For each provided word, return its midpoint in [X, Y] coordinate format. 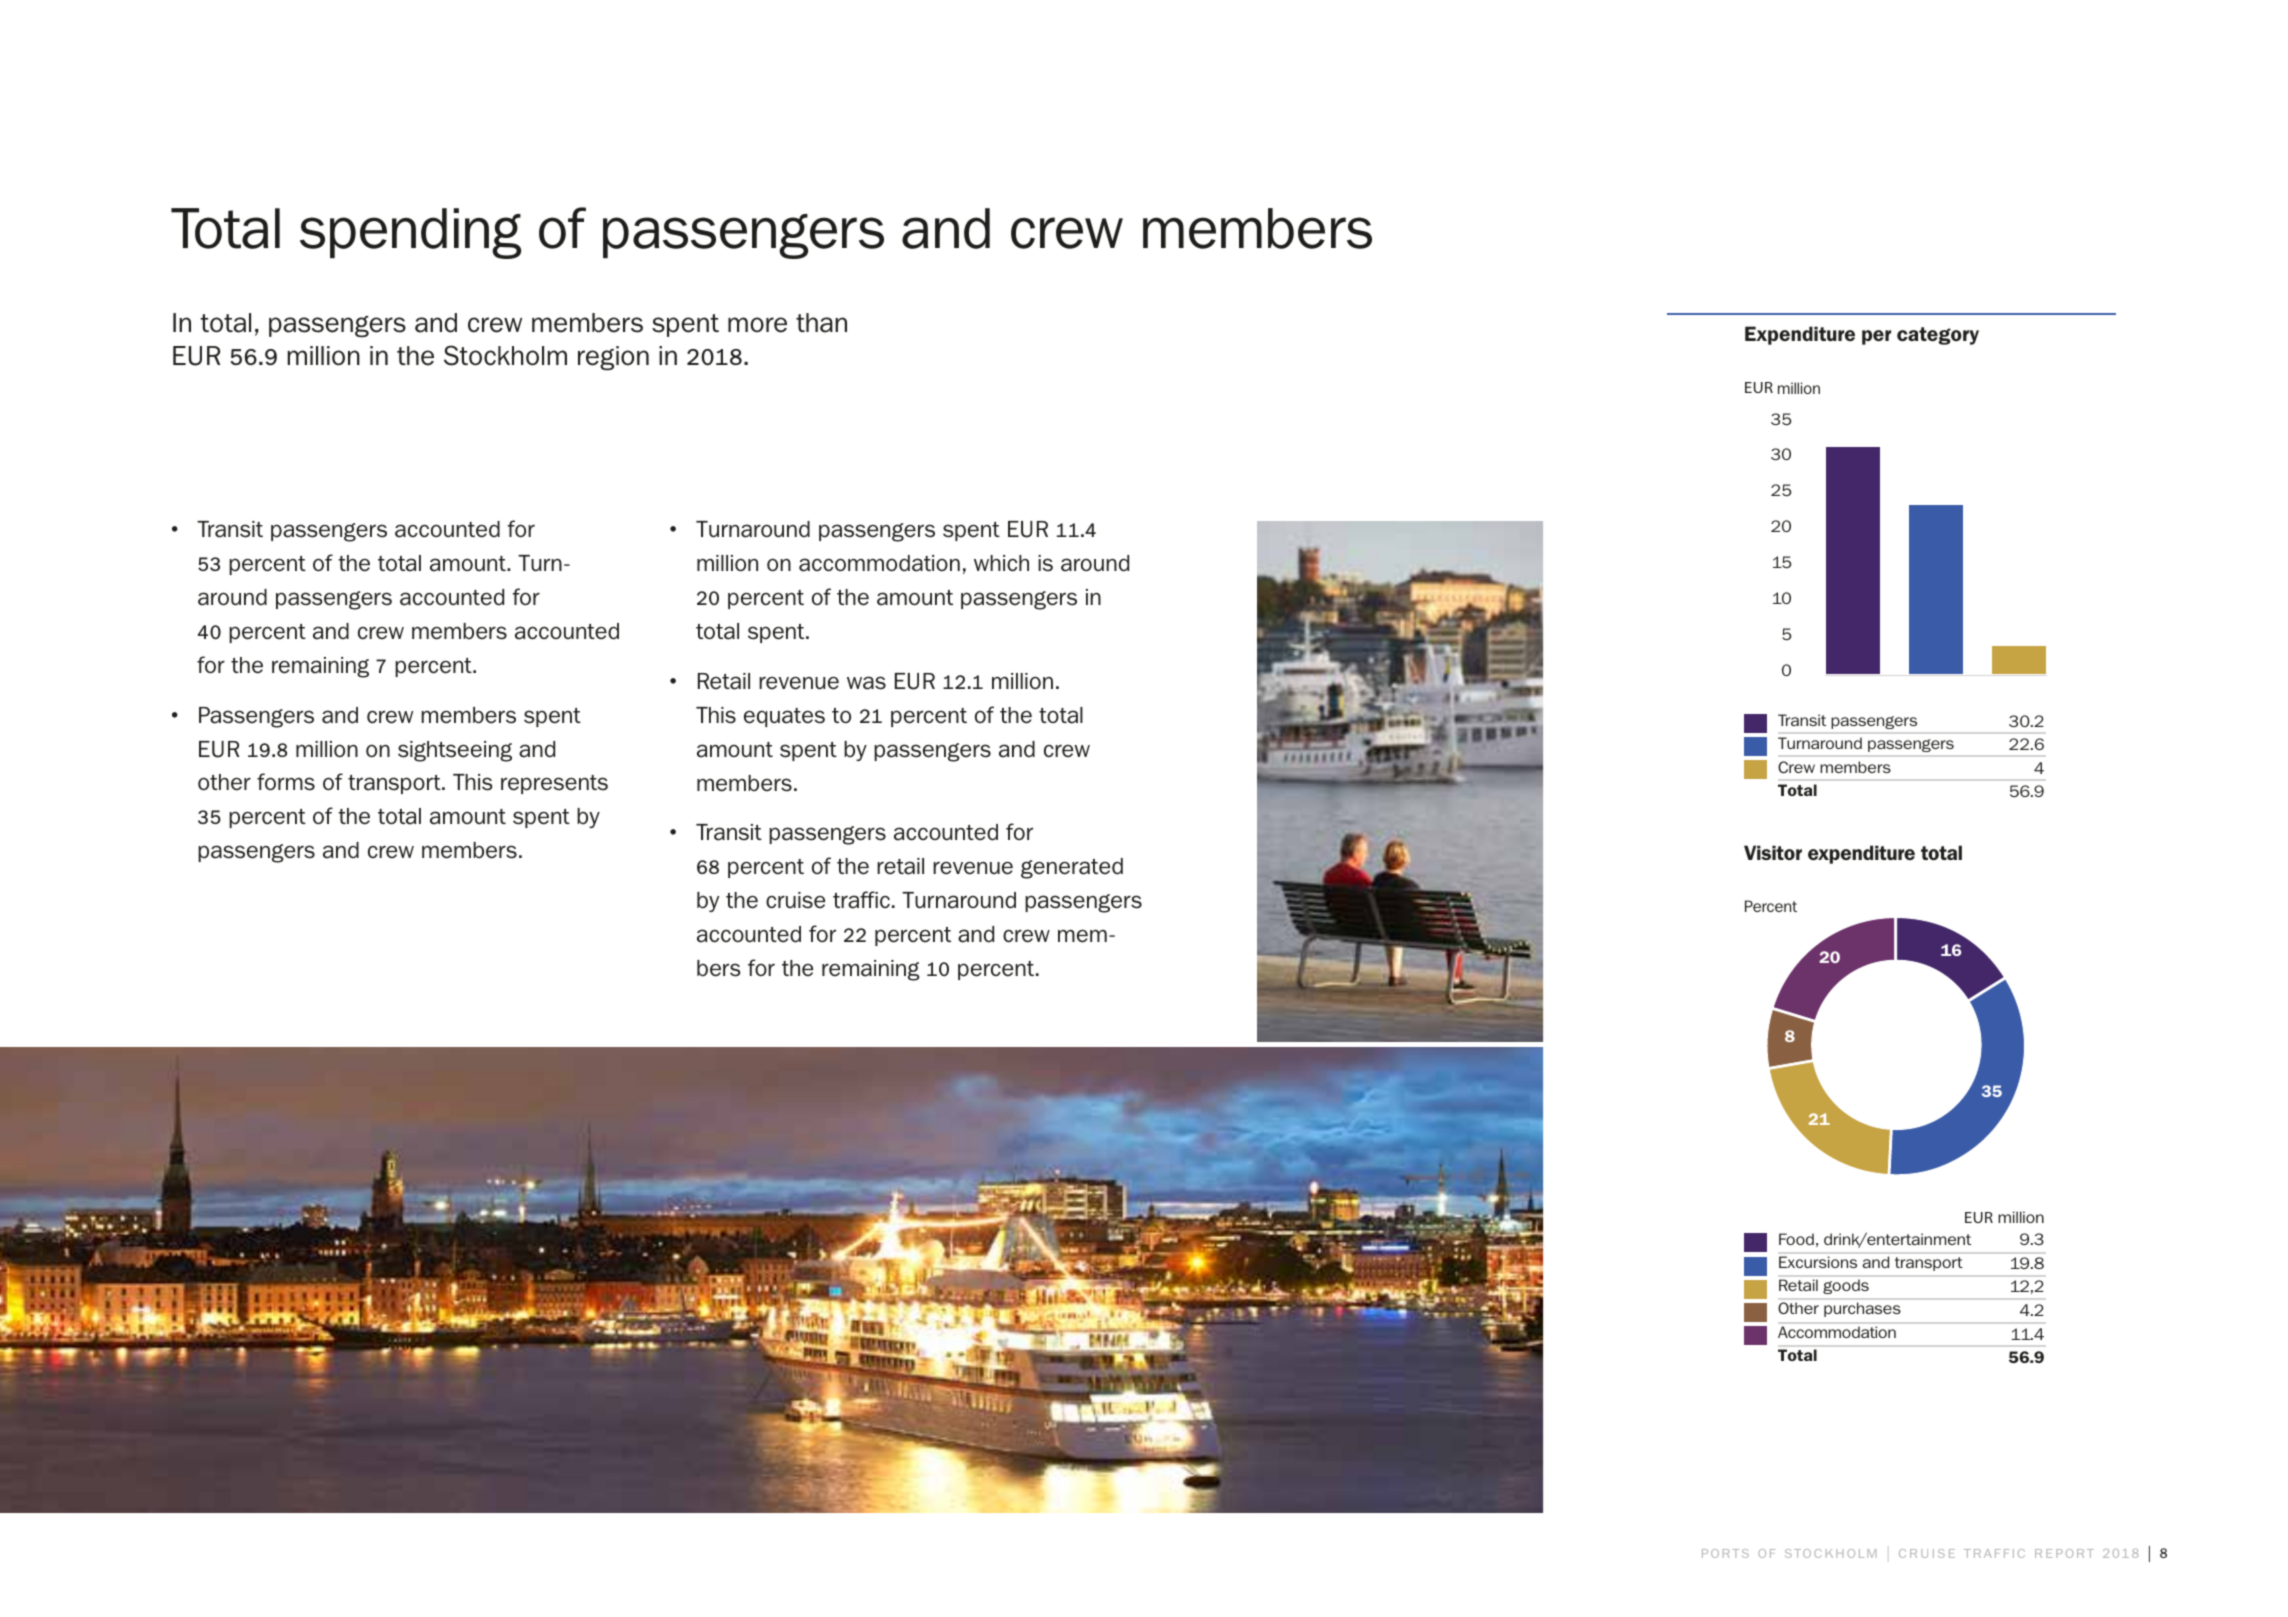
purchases [1862, 1309]
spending [410, 233]
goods [1846, 1287]
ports [1725, 1553]
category [1938, 336]
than [821, 323]
